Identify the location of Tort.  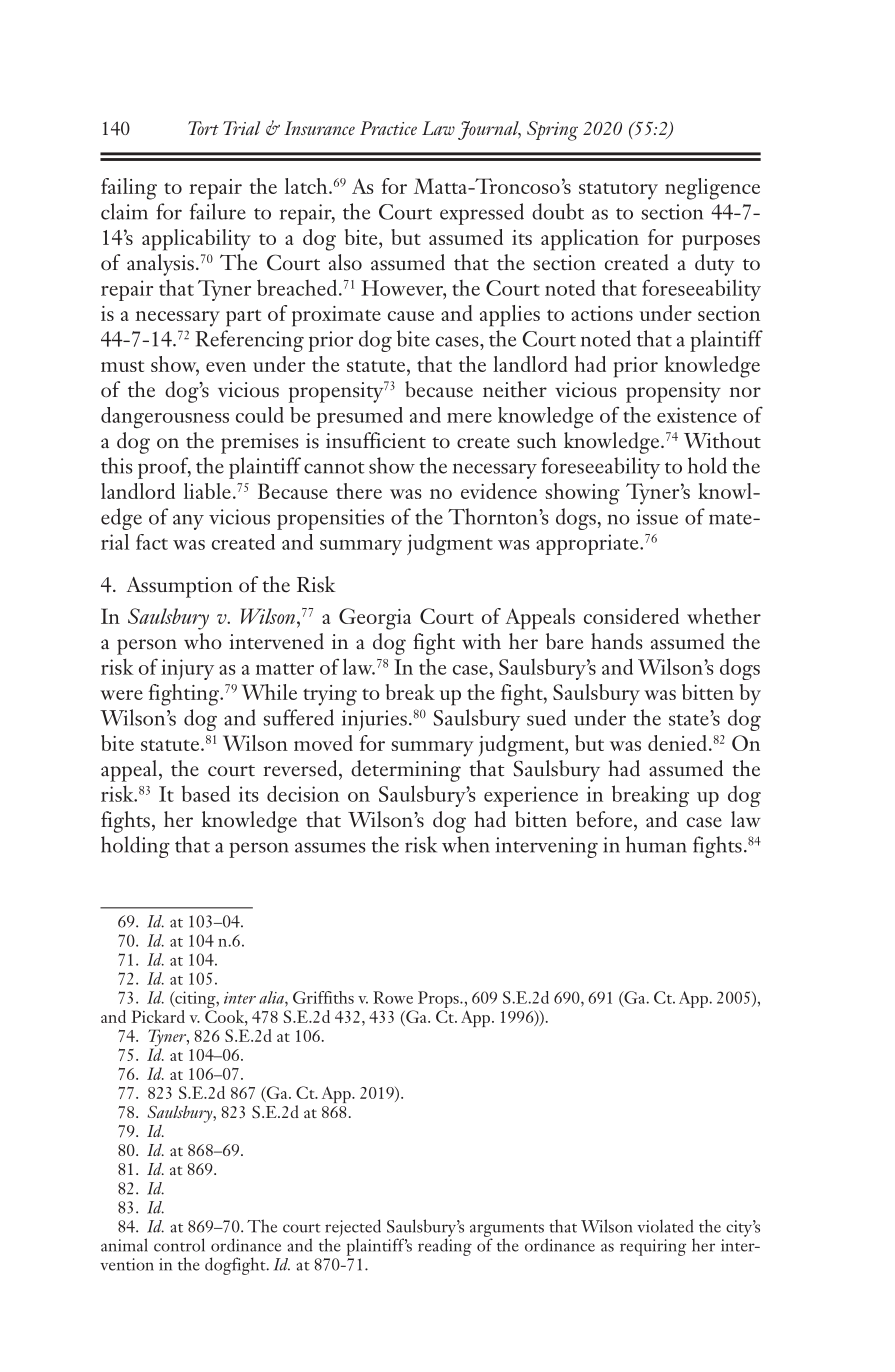
(203, 128).
